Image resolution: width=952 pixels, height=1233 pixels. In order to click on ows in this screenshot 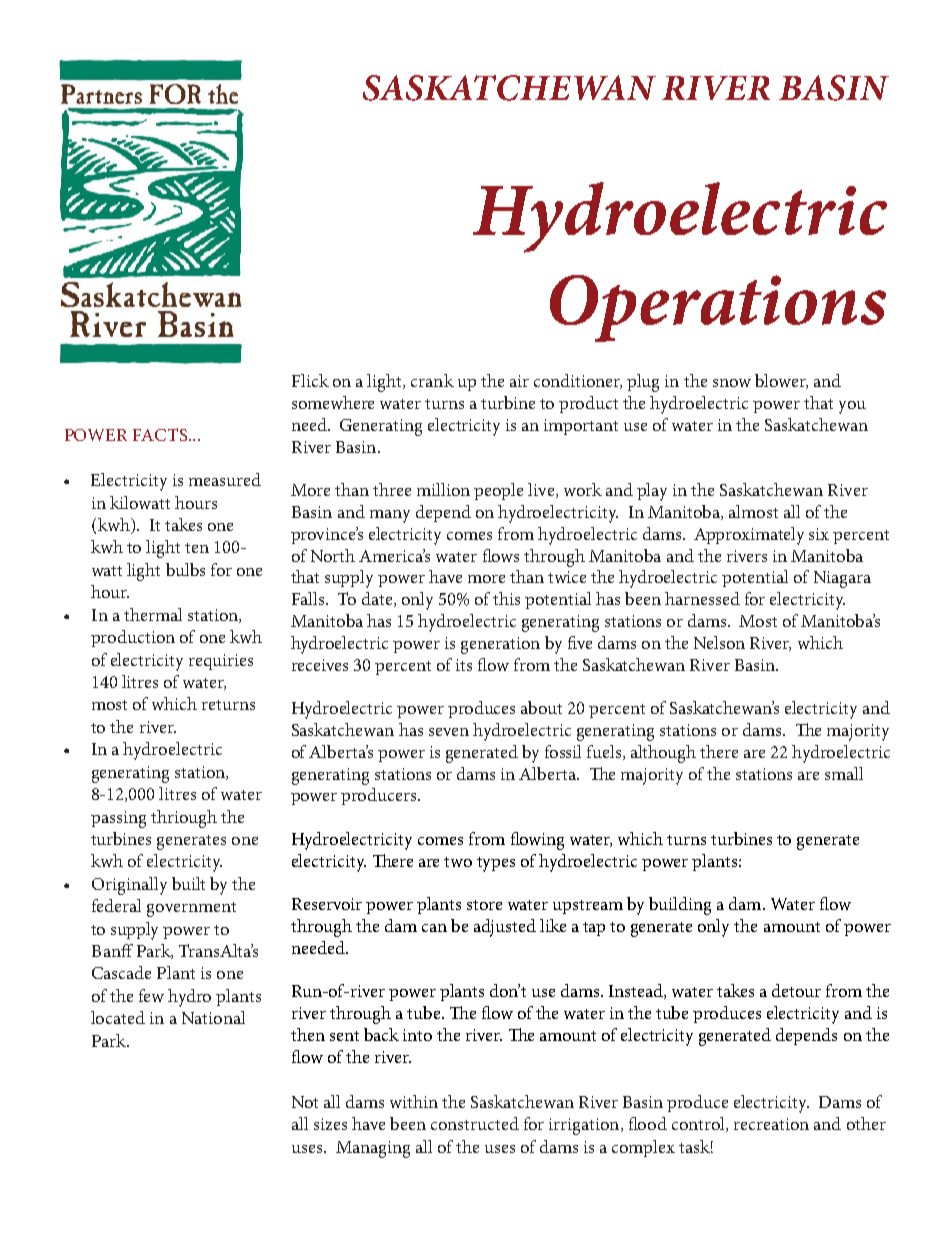, I will do `click(505, 558)`.
